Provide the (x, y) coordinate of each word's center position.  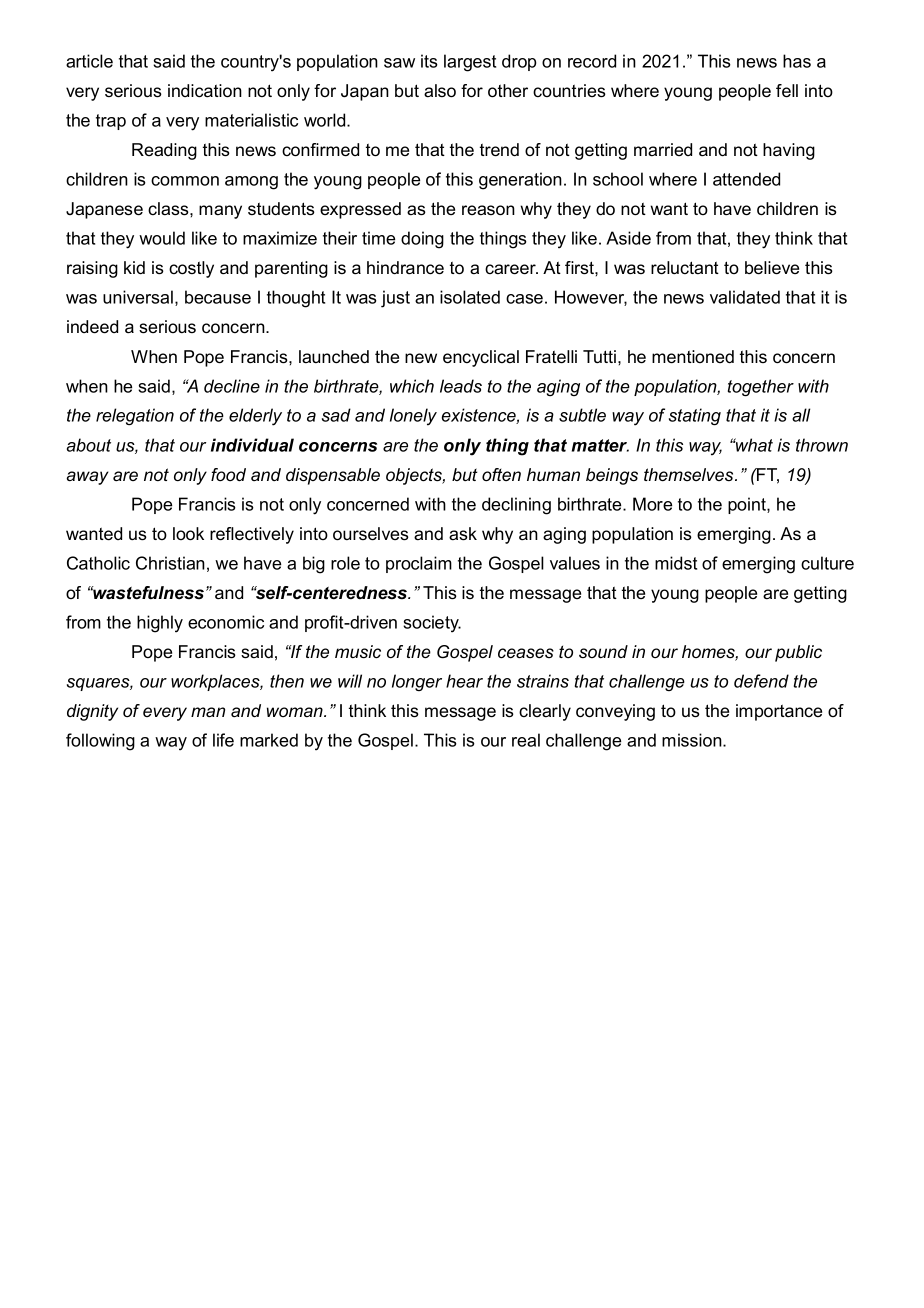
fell (787, 91)
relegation (135, 416)
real (526, 740)
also (440, 91)
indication (205, 91)
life (223, 740)
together (761, 387)
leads (461, 386)
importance (779, 712)
